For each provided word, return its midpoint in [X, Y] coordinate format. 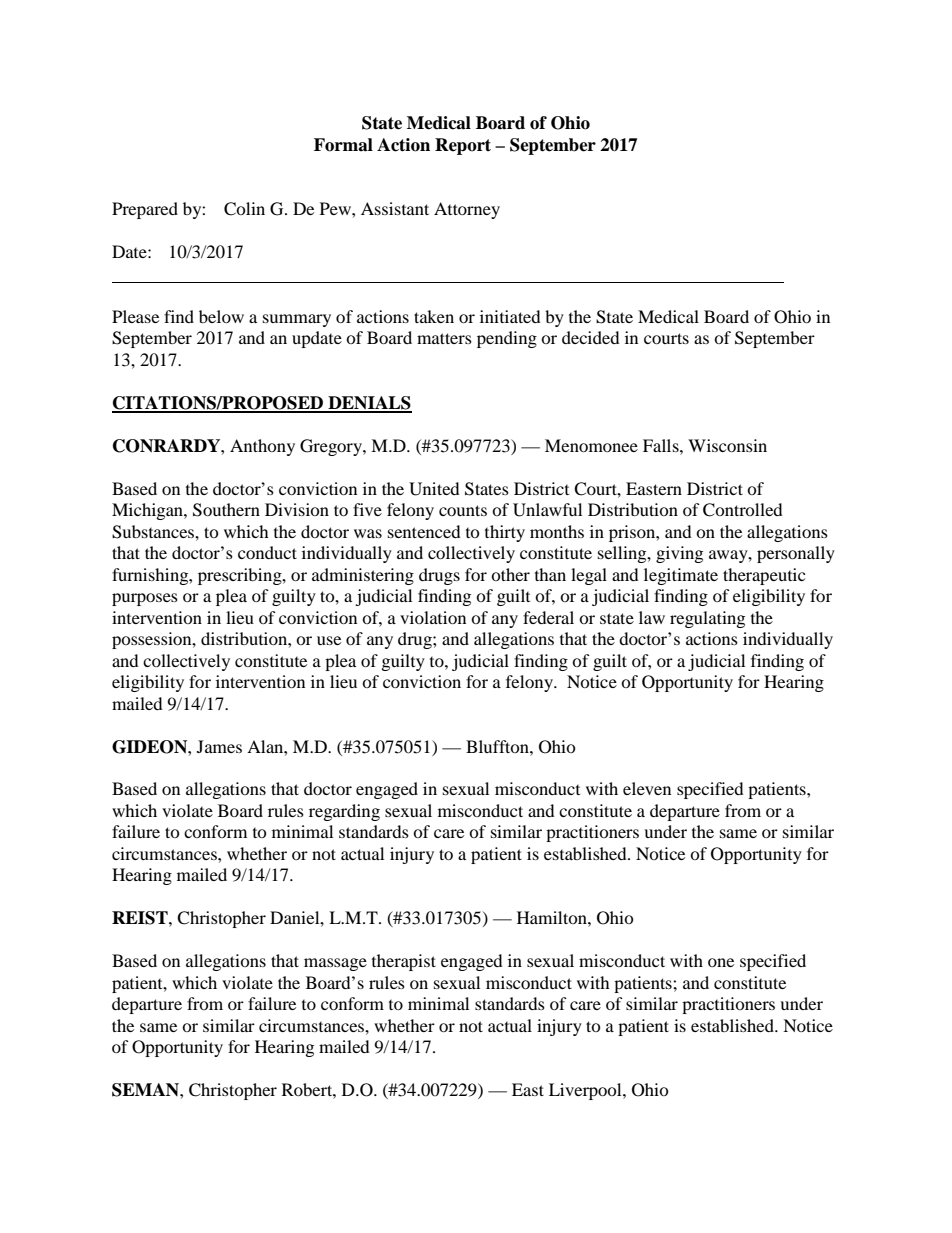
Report [463, 146]
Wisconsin [727, 445]
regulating [707, 619]
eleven [647, 788]
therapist [404, 962]
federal [548, 617]
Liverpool [586, 1091]
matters [444, 338]
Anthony [262, 447]
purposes [145, 599]
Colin [244, 209]
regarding [344, 812]
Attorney [467, 210]
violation [433, 617]
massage [335, 964]
